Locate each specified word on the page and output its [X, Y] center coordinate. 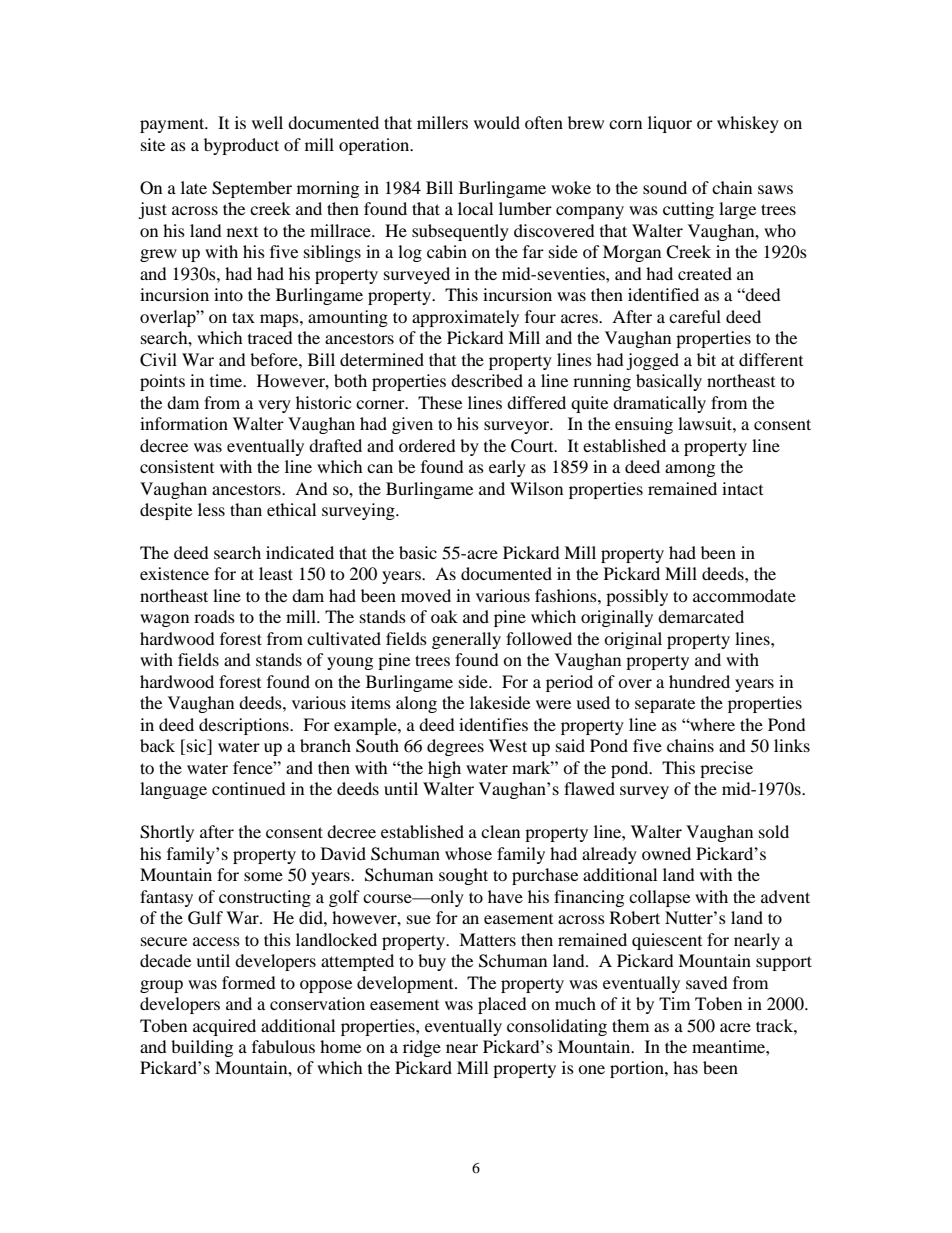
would [497, 122]
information [184, 423]
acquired [224, 1027]
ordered [427, 445]
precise [726, 769]
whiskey [748, 124]
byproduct [241, 146]
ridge [422, 1048]
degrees [455, 747]
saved [707, 982]
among [690, 470]
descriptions [245, 726]
